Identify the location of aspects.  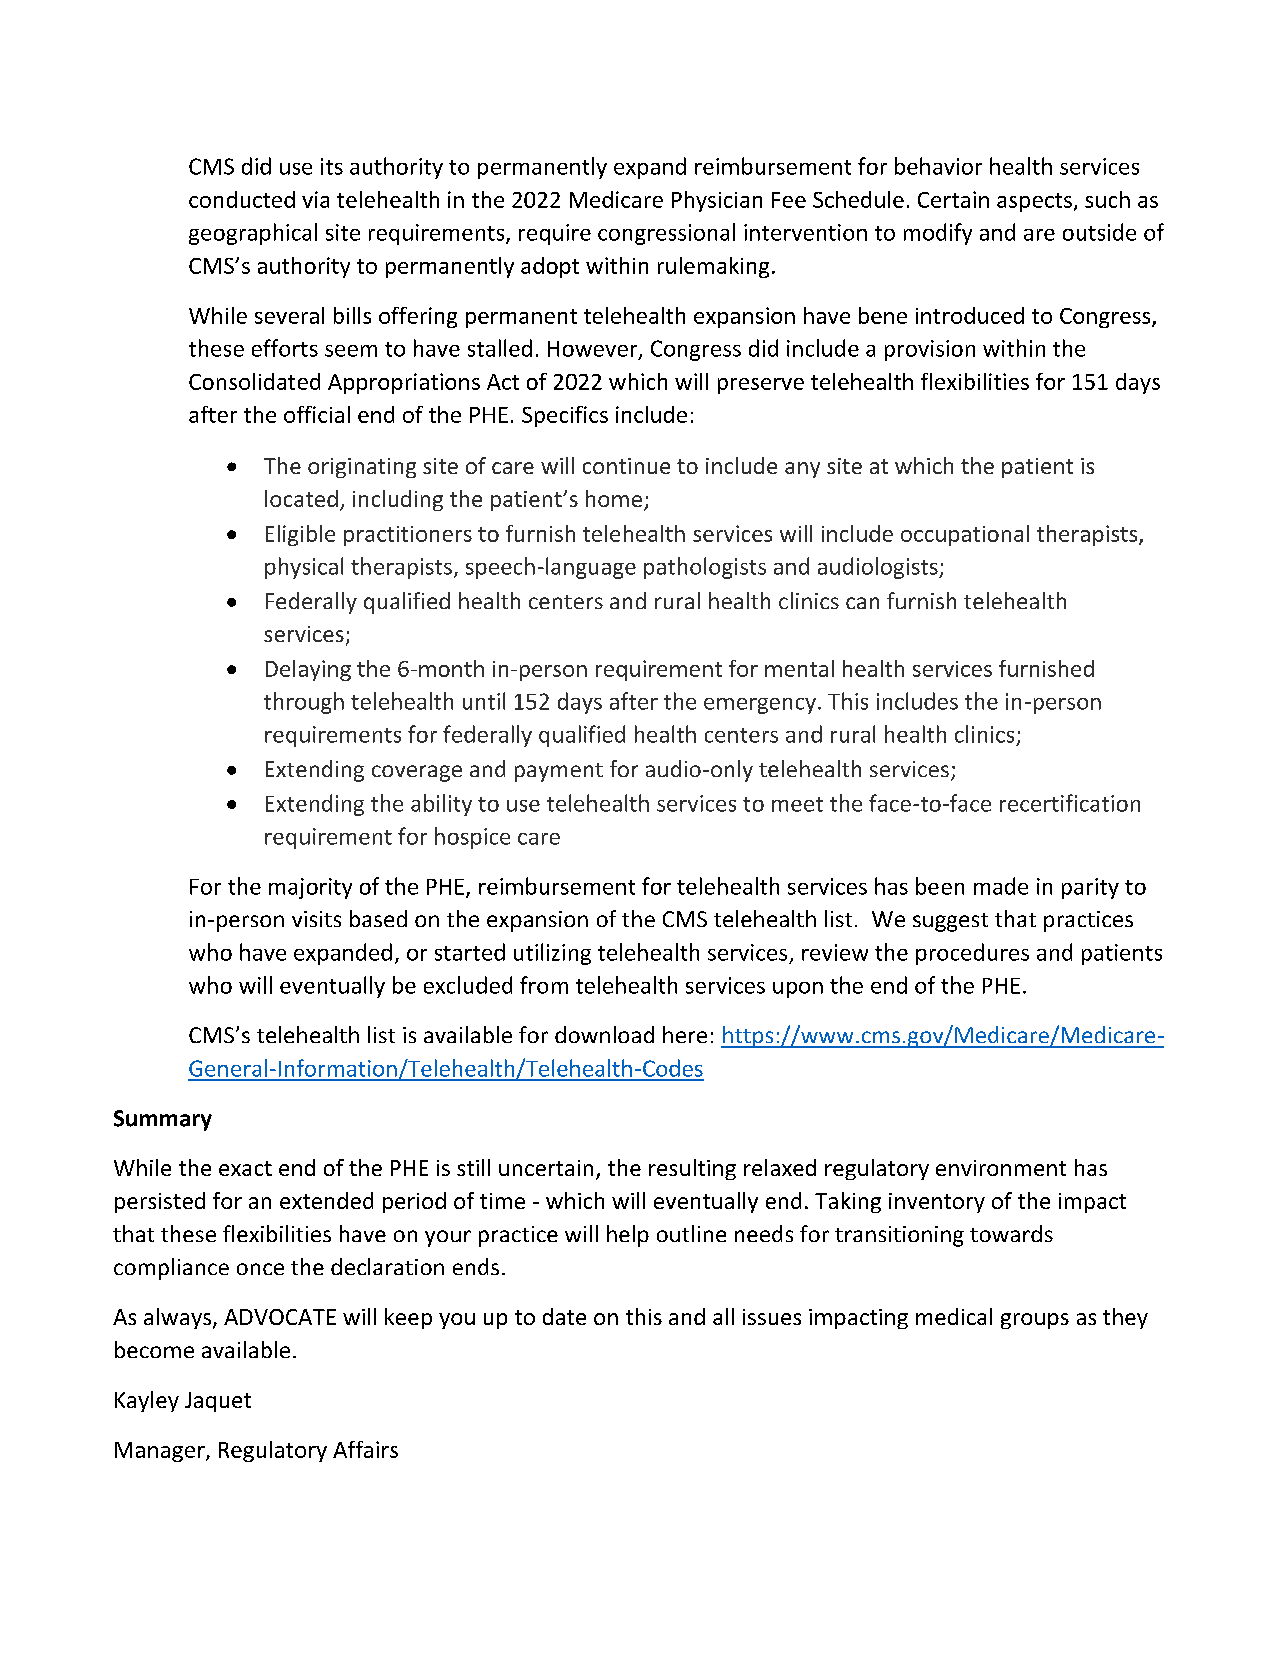
(1034, 202).
